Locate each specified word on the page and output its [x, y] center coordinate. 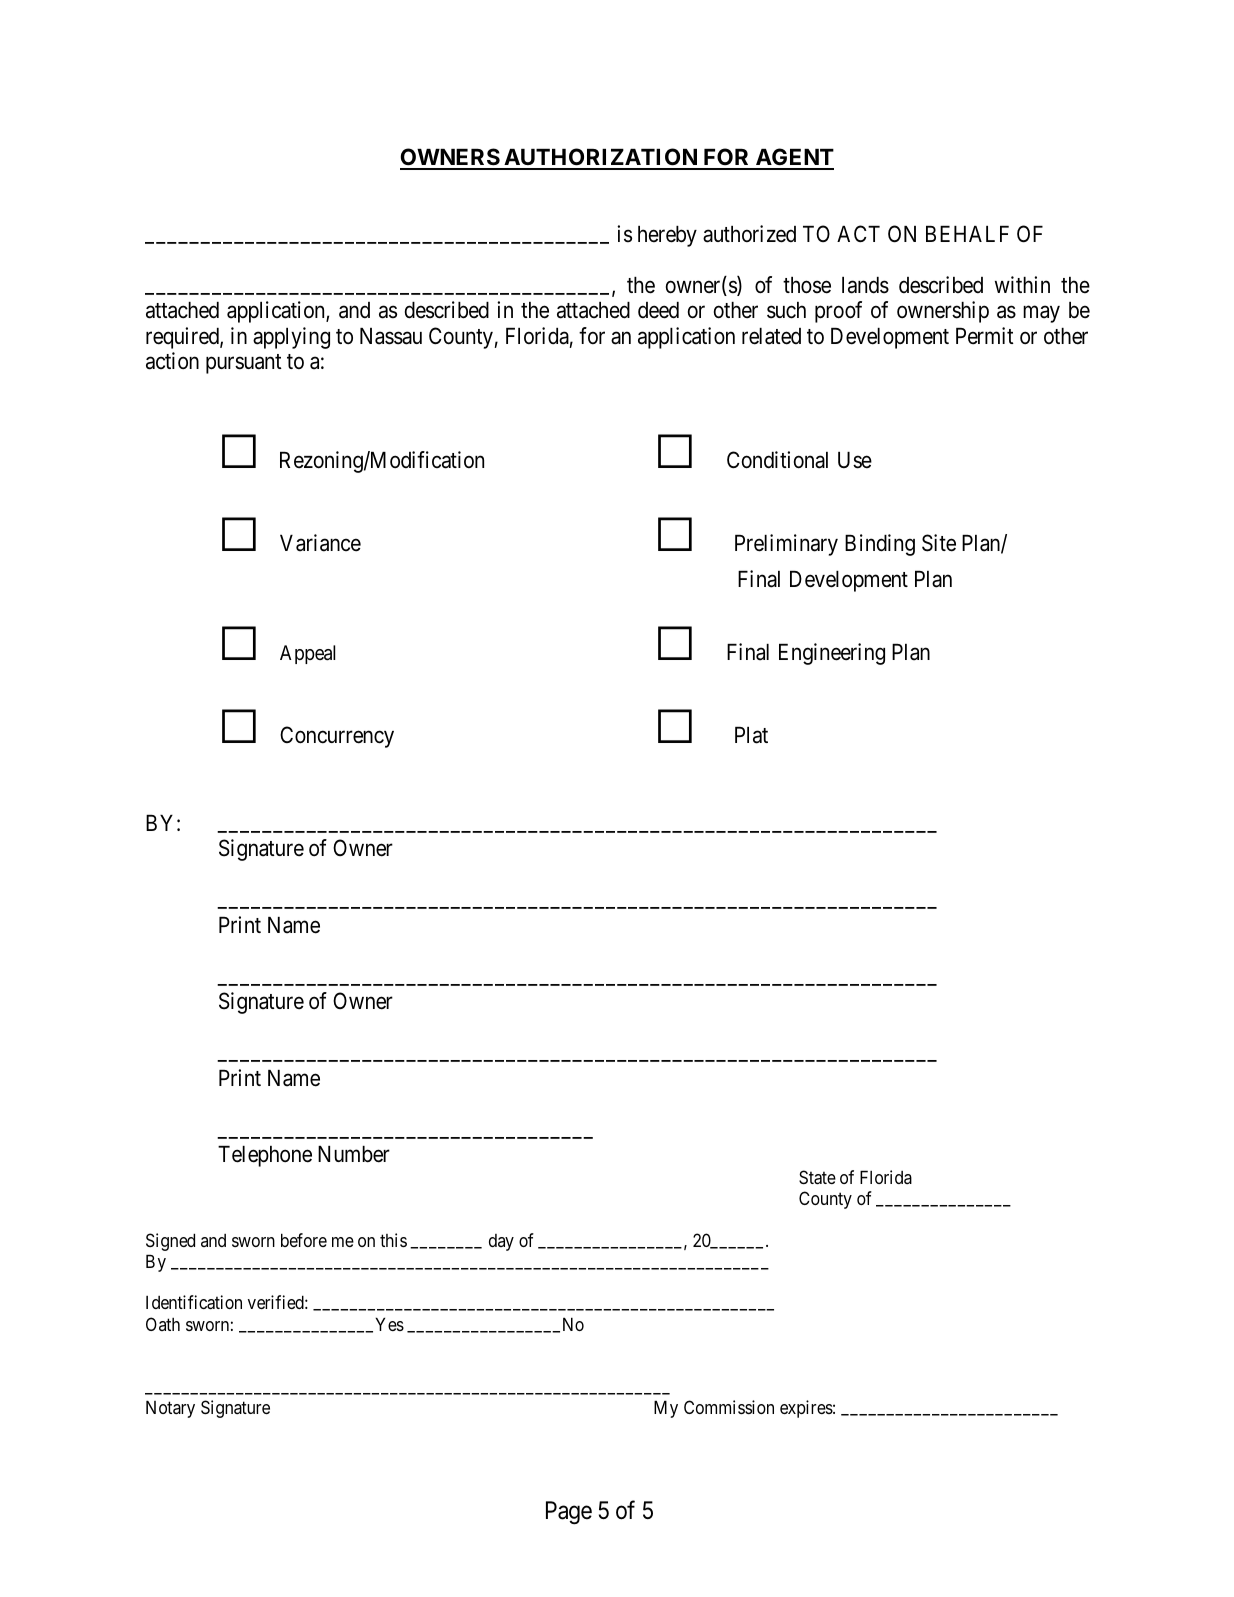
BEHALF [967, 234]
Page [569, 1513]
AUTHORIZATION [601, 158]
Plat [751, 735]
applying [291, 338]
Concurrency [337, 737]
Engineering [832, 654]
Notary [170, 1409]
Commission [729, 1407]
